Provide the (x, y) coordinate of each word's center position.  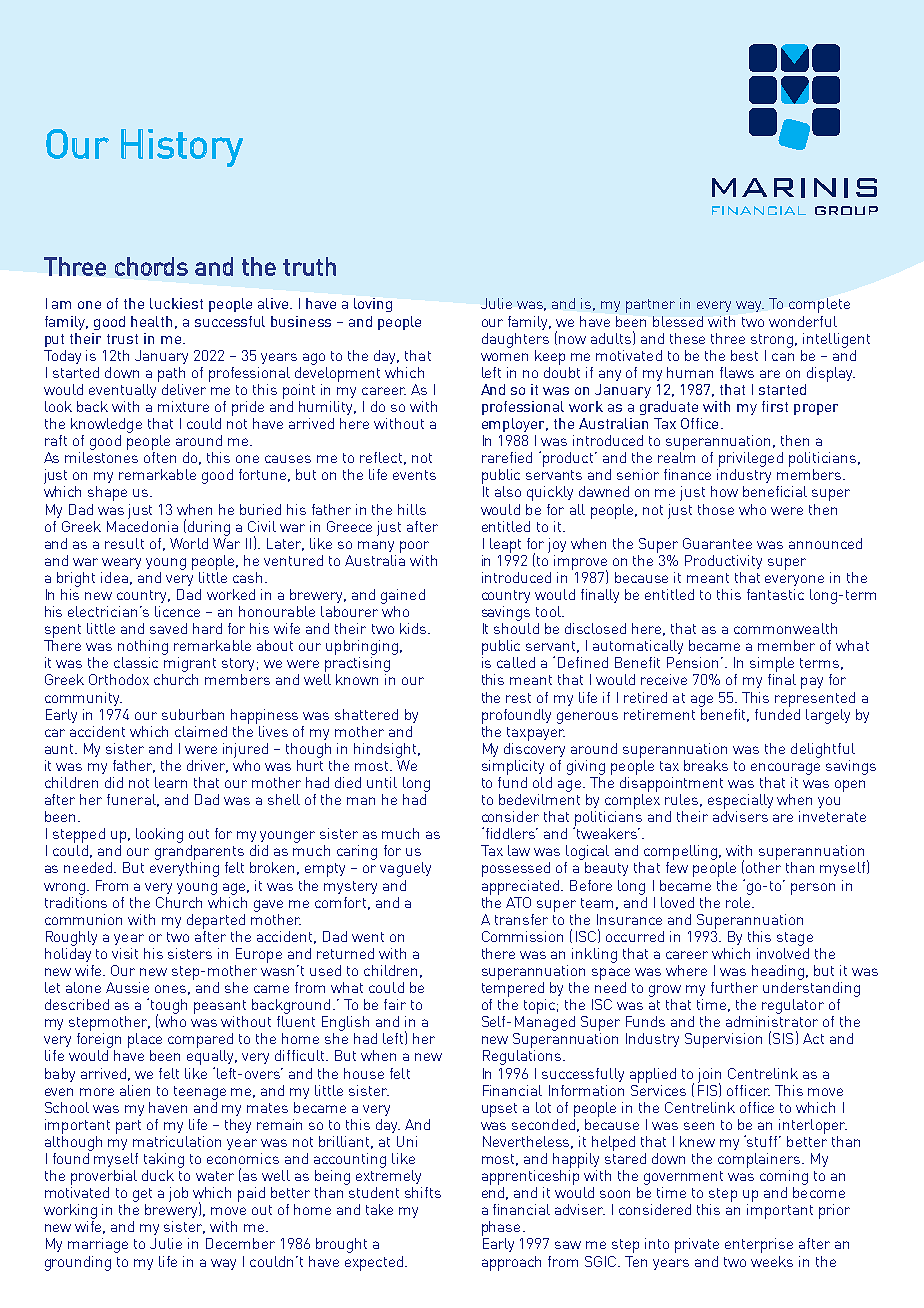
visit (125, 953)
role (739, 901)
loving (373, 305)
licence (177, 611)
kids (413, 628)
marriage (98, 1245)
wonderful (803, 321)
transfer (521, 919)
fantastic (775, 594)
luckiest (176, 303)
